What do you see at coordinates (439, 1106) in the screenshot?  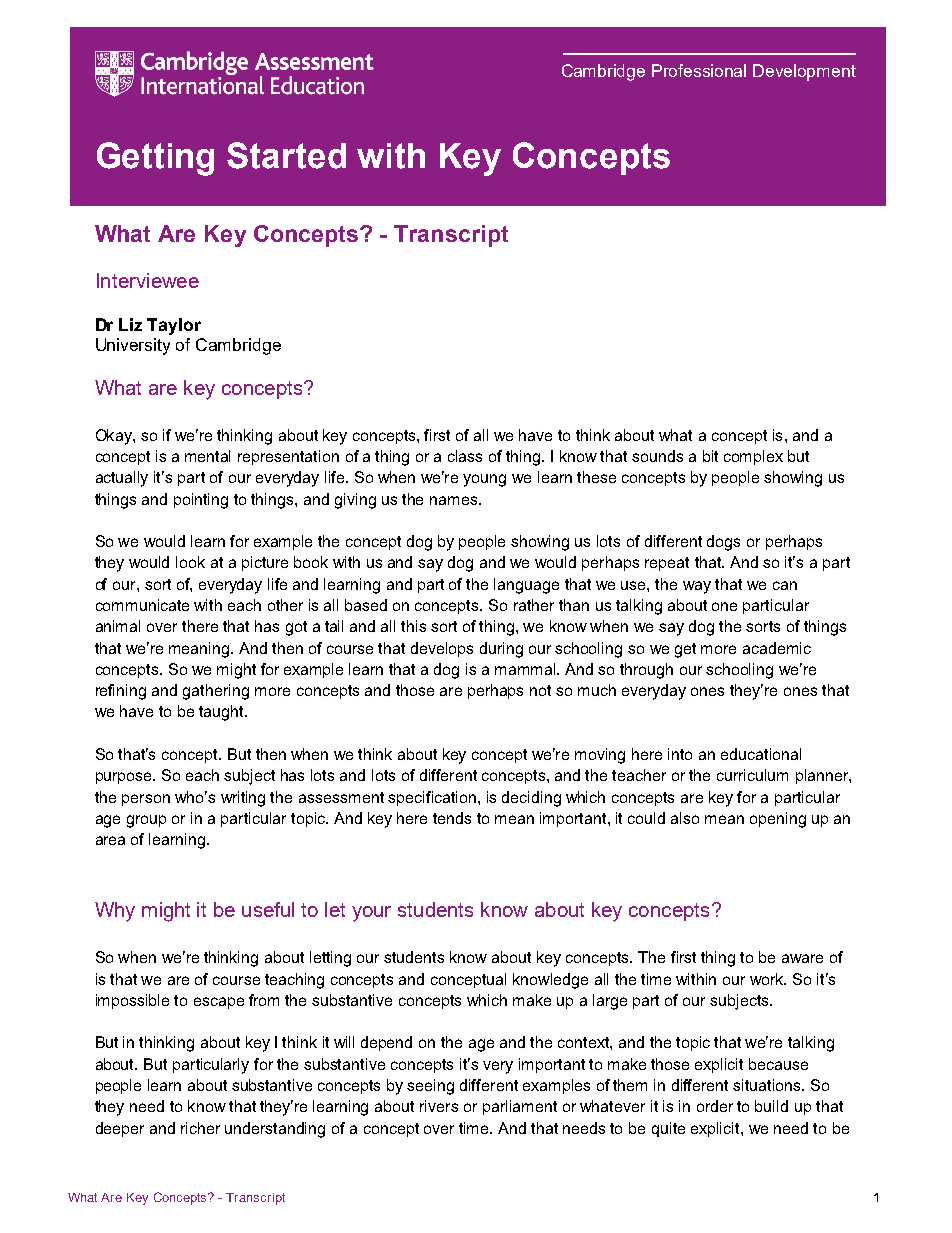 I see `rivers` at bounding box center [439, 1106].
